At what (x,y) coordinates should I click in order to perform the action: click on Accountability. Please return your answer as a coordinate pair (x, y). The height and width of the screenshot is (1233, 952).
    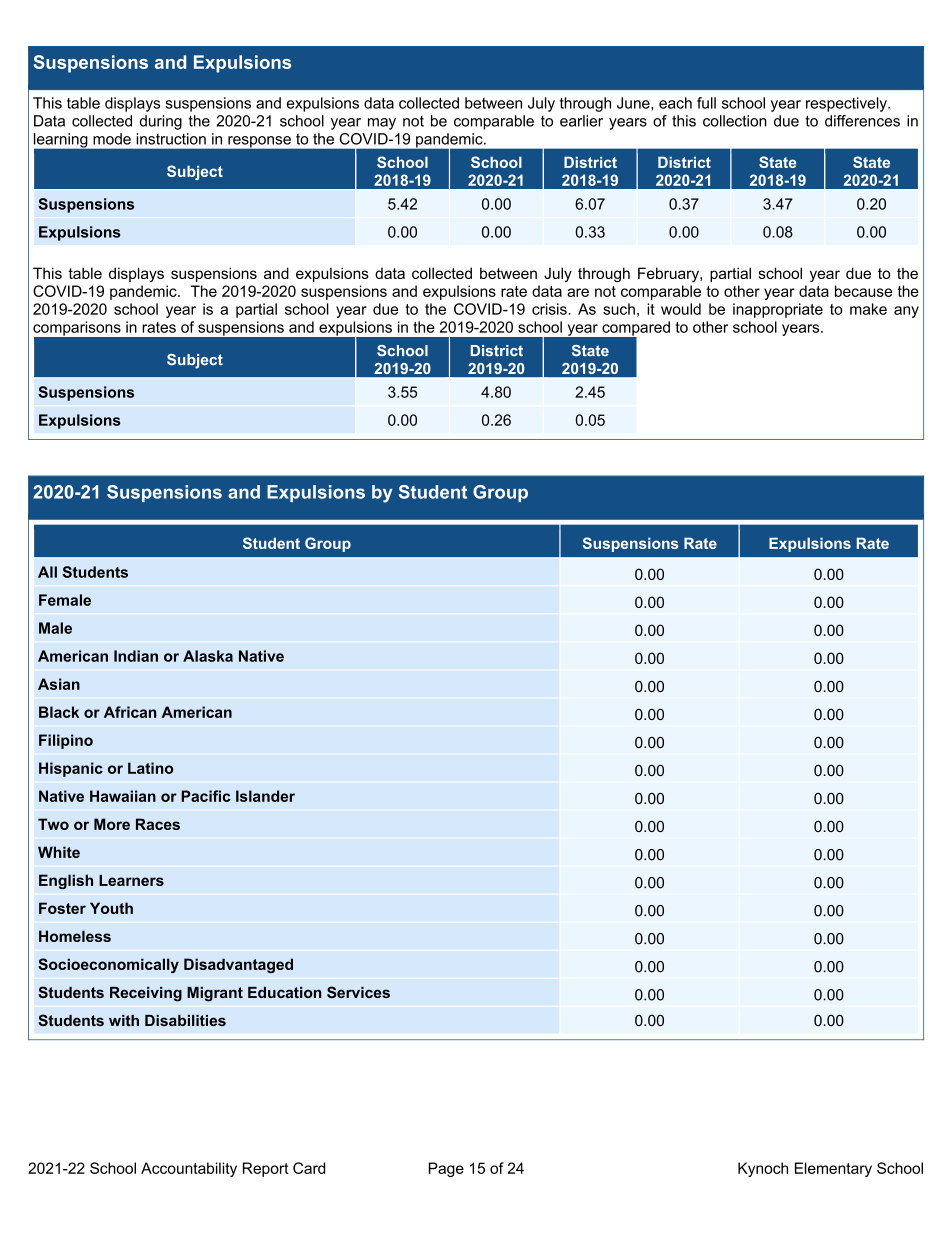
    Looking at the image, I should click on (189, 1169).
